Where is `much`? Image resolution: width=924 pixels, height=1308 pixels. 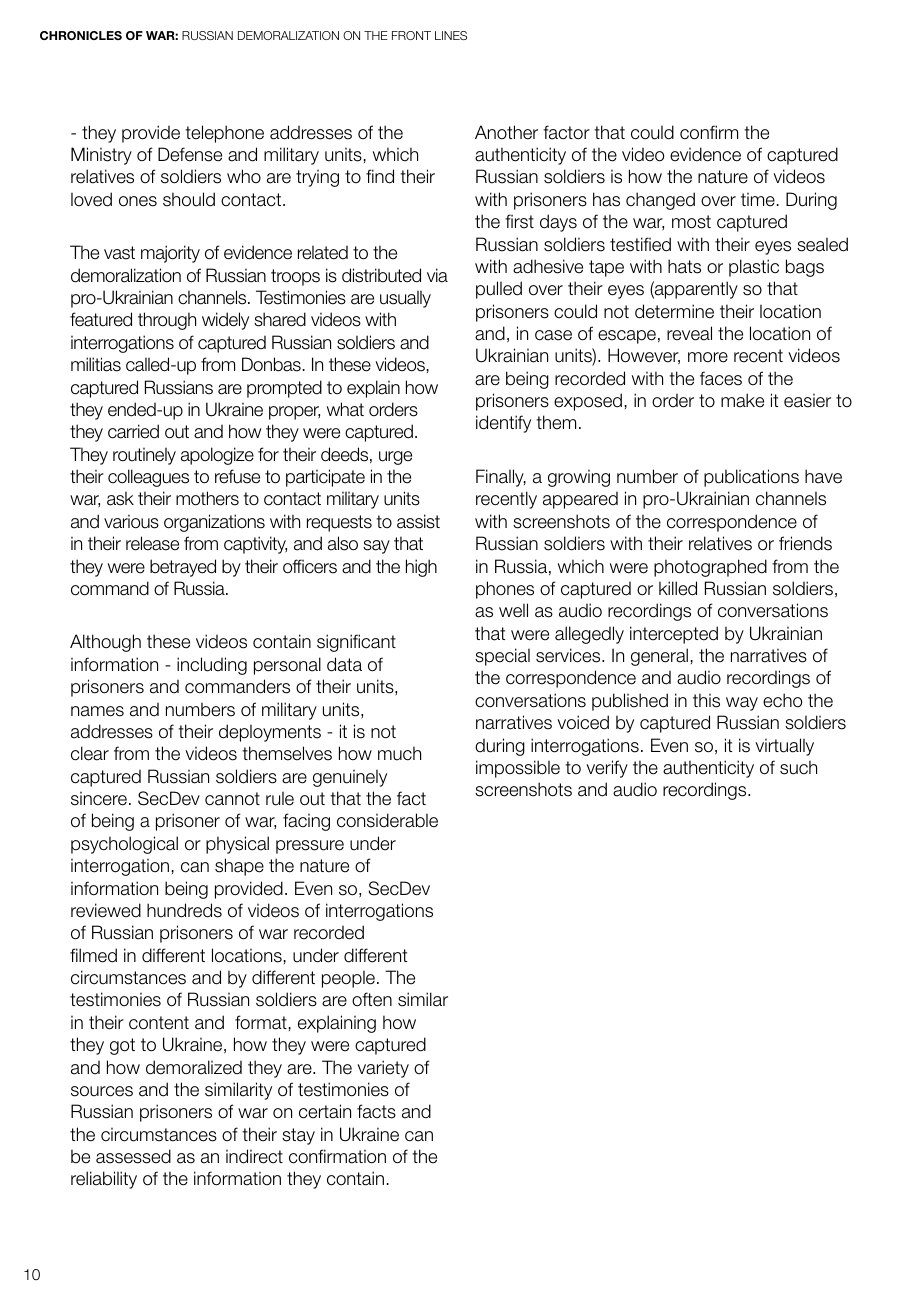
much is located at coordinates (399, 753).
